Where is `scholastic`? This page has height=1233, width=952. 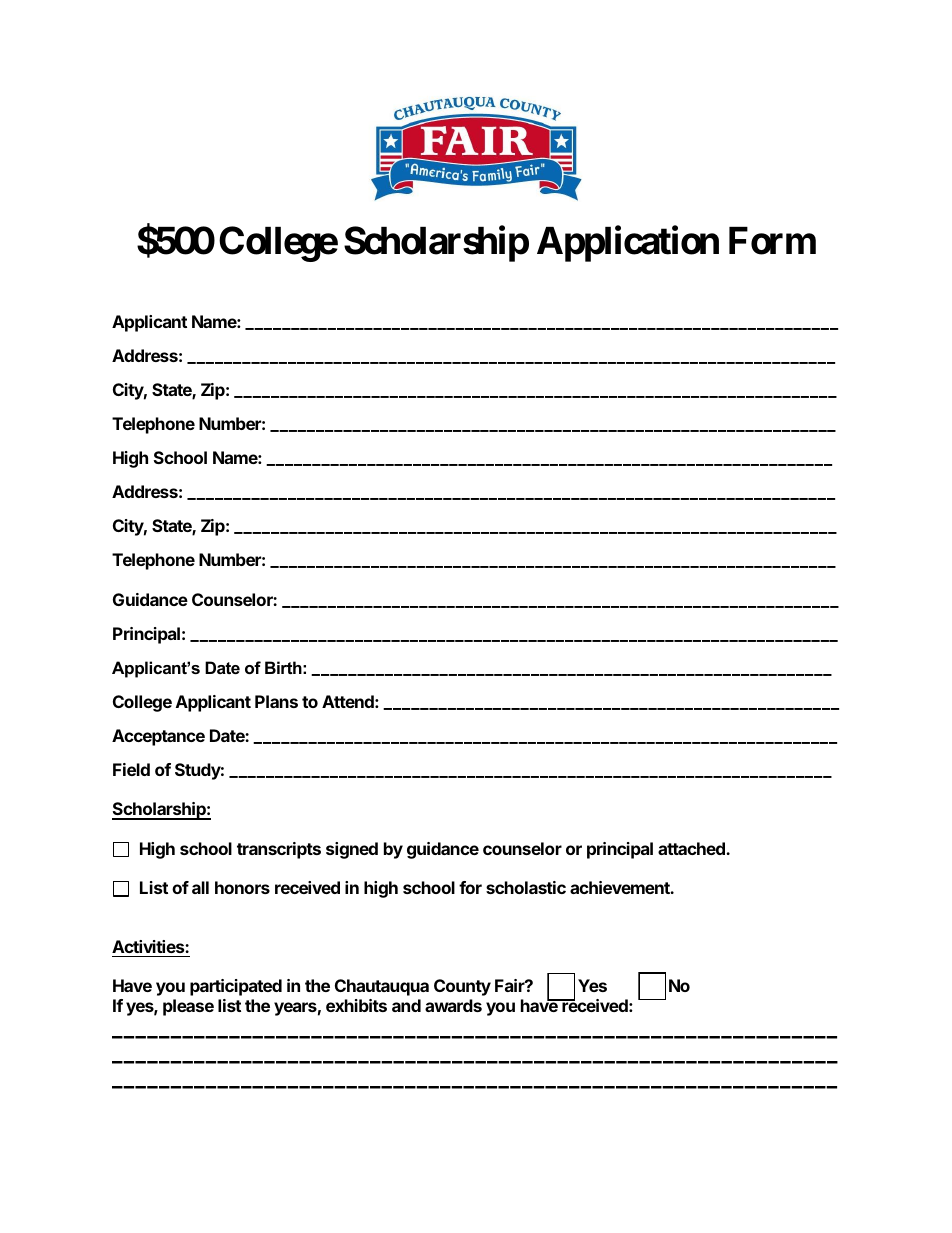
scholastic is located at coordinates (526, 887).
